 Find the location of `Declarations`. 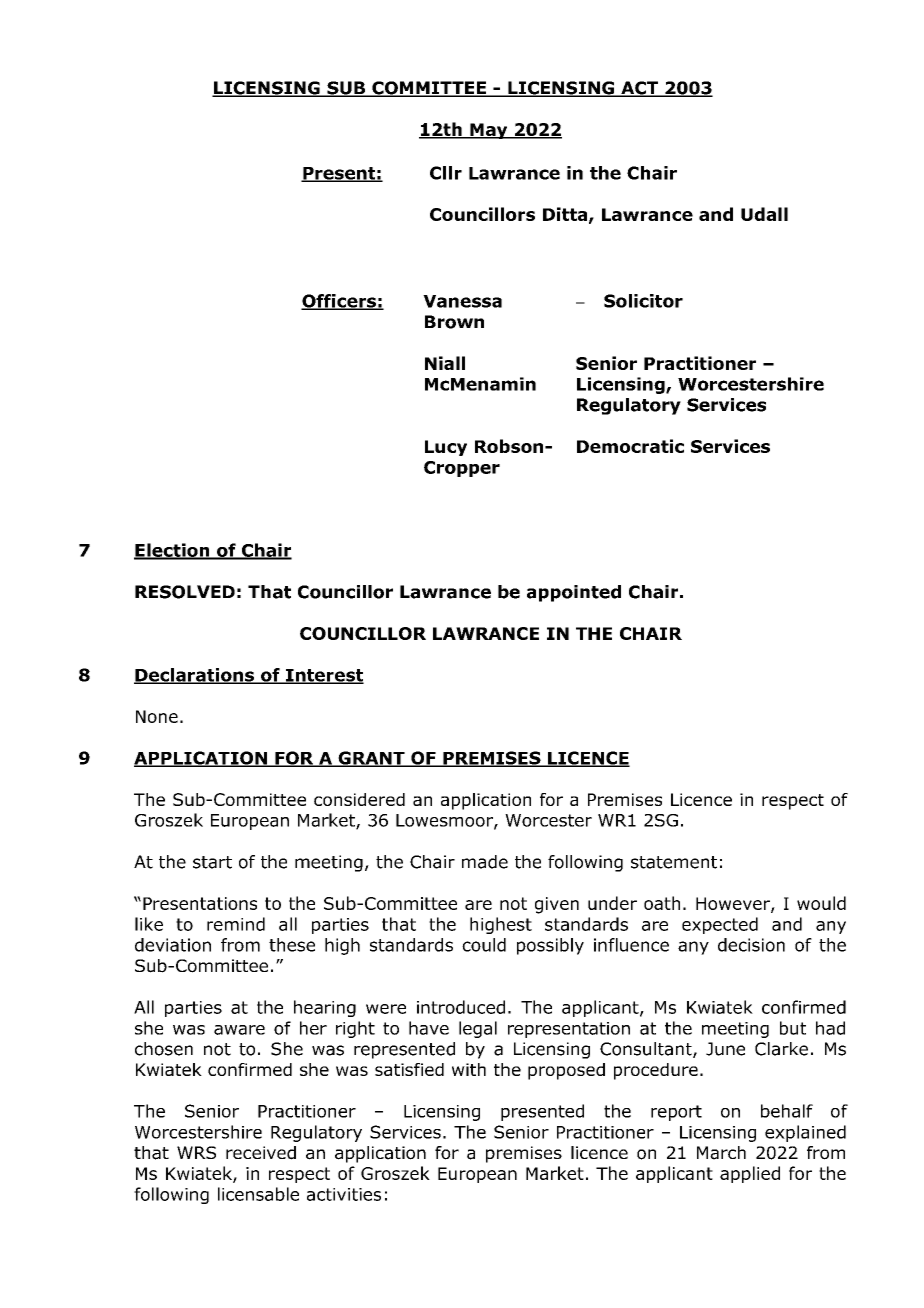

Declarations is located at coordinates (195, 676).
